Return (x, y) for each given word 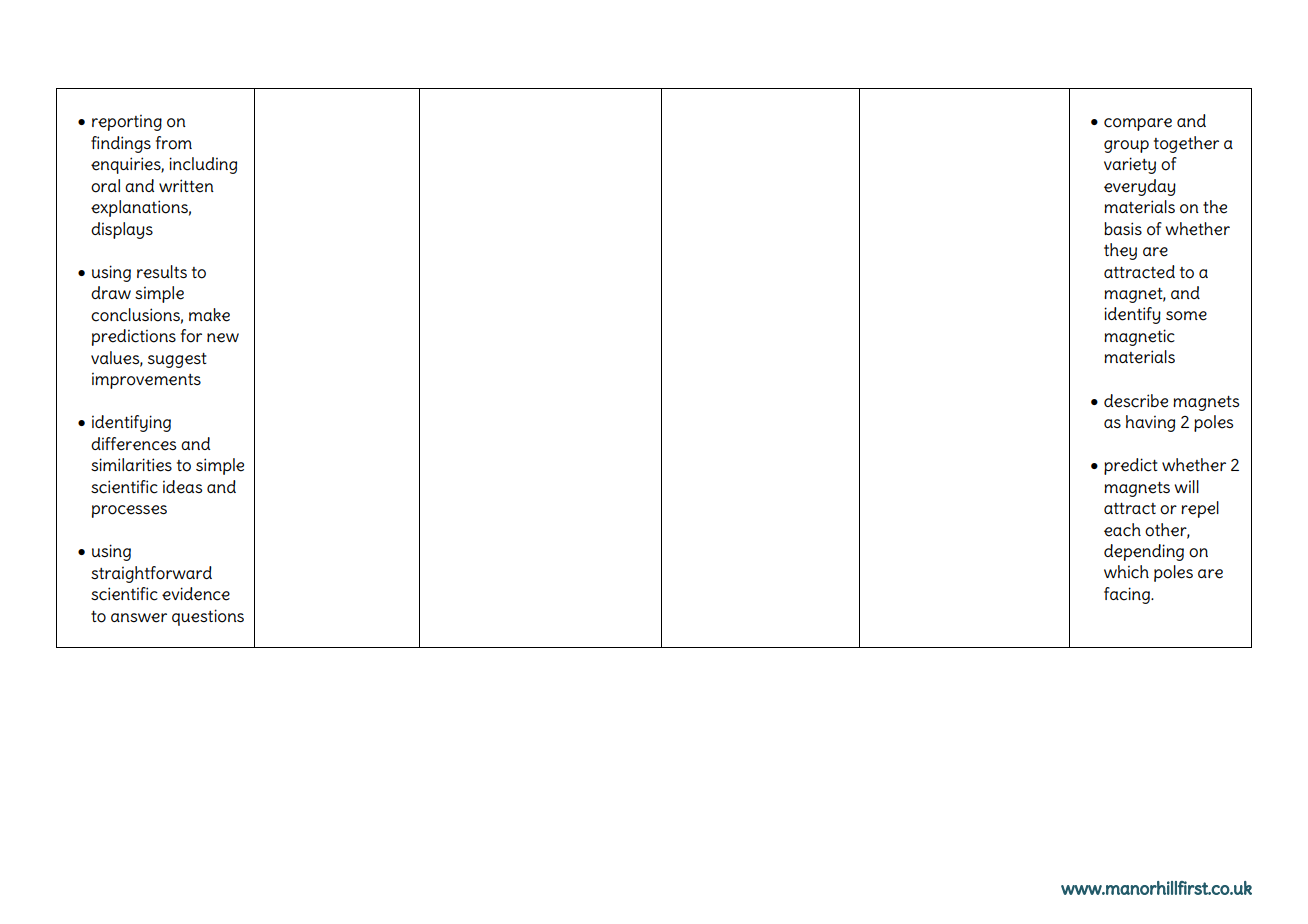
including (203, 165)
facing (1128, 595)
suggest (177, 360)
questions (208, 617)
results (162, 272)
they (1120, 251)
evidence (196, 594)
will (1186, 486)
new (223, 338)
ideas (182, 487)
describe (1136, 401)
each (1122, 530)
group (1126, 146)
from (174, 143)
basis (1123, 228)
